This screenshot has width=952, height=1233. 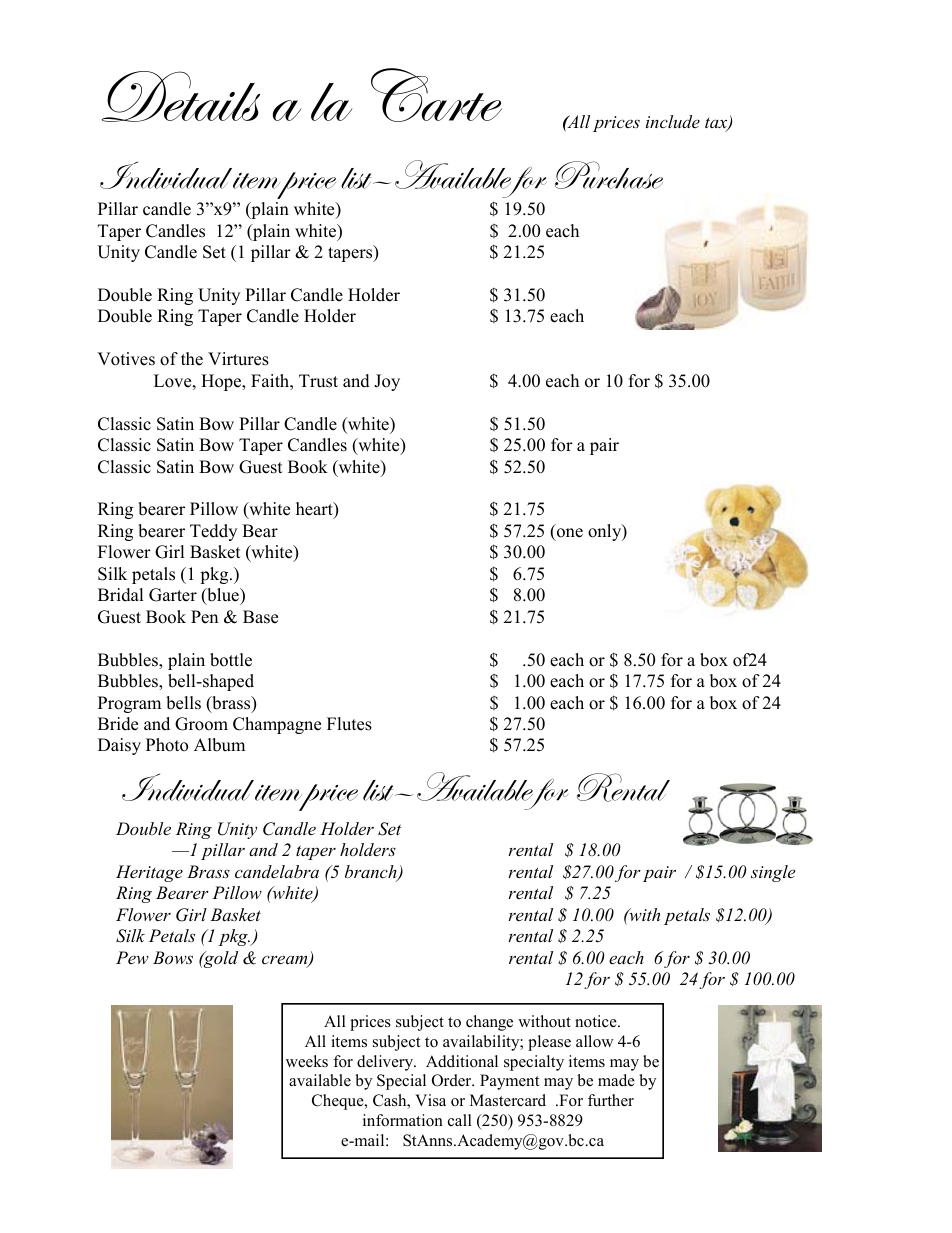 I want to click on include, so click(x=673, y=121).
